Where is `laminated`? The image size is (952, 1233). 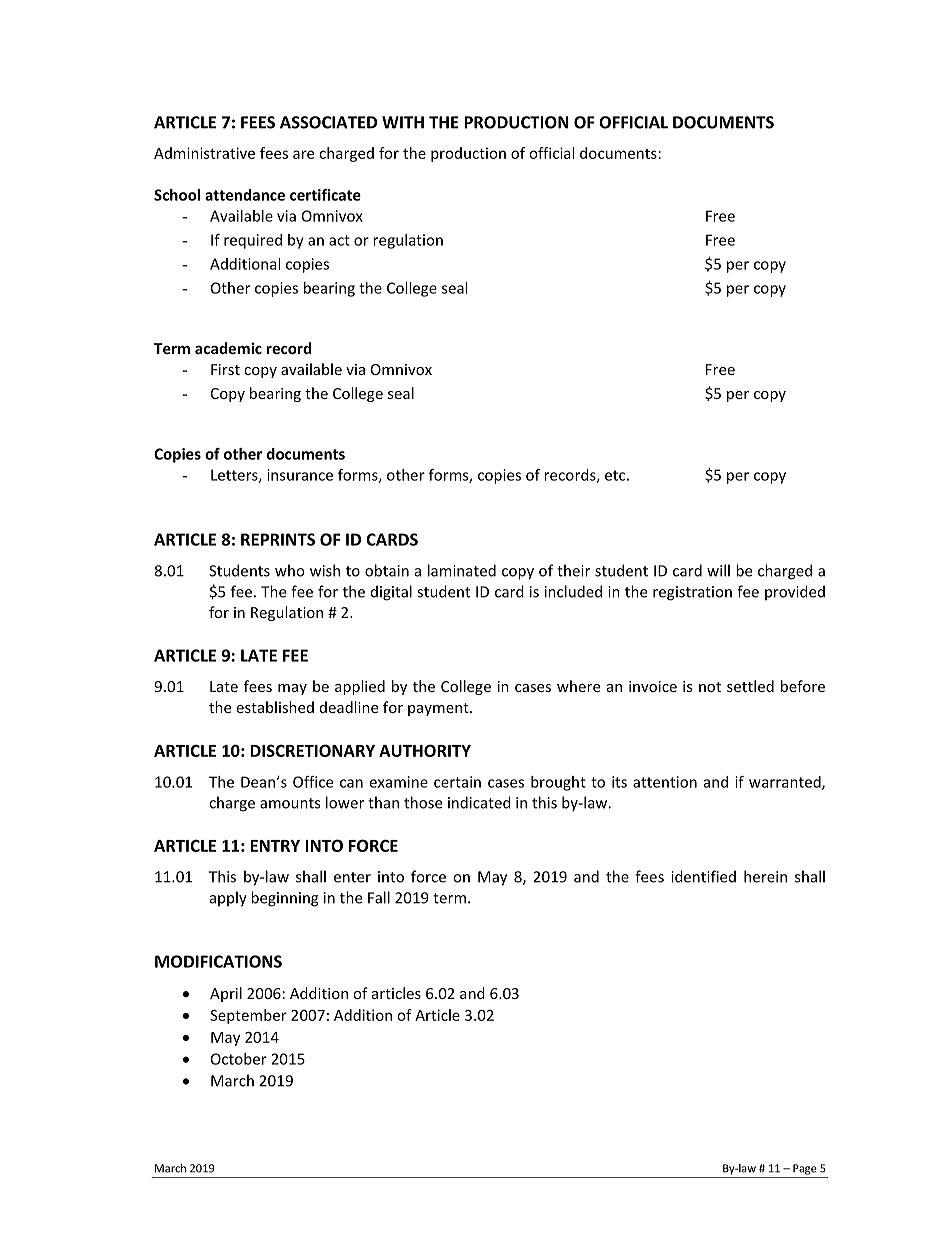 laminated is located at coordinates (462, 570).
